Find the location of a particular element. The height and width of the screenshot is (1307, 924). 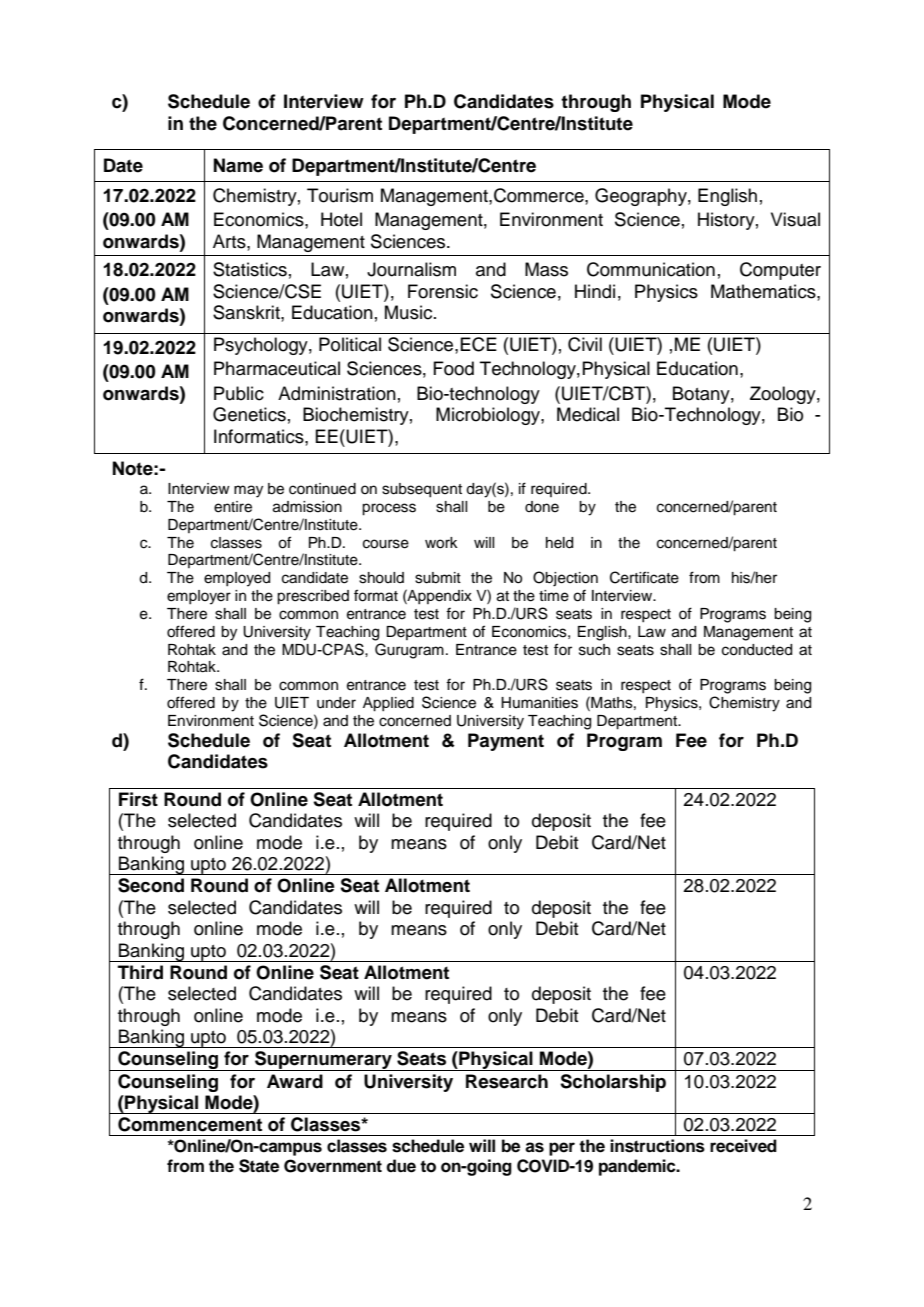

Visual is located at coordinates (795, 219).
